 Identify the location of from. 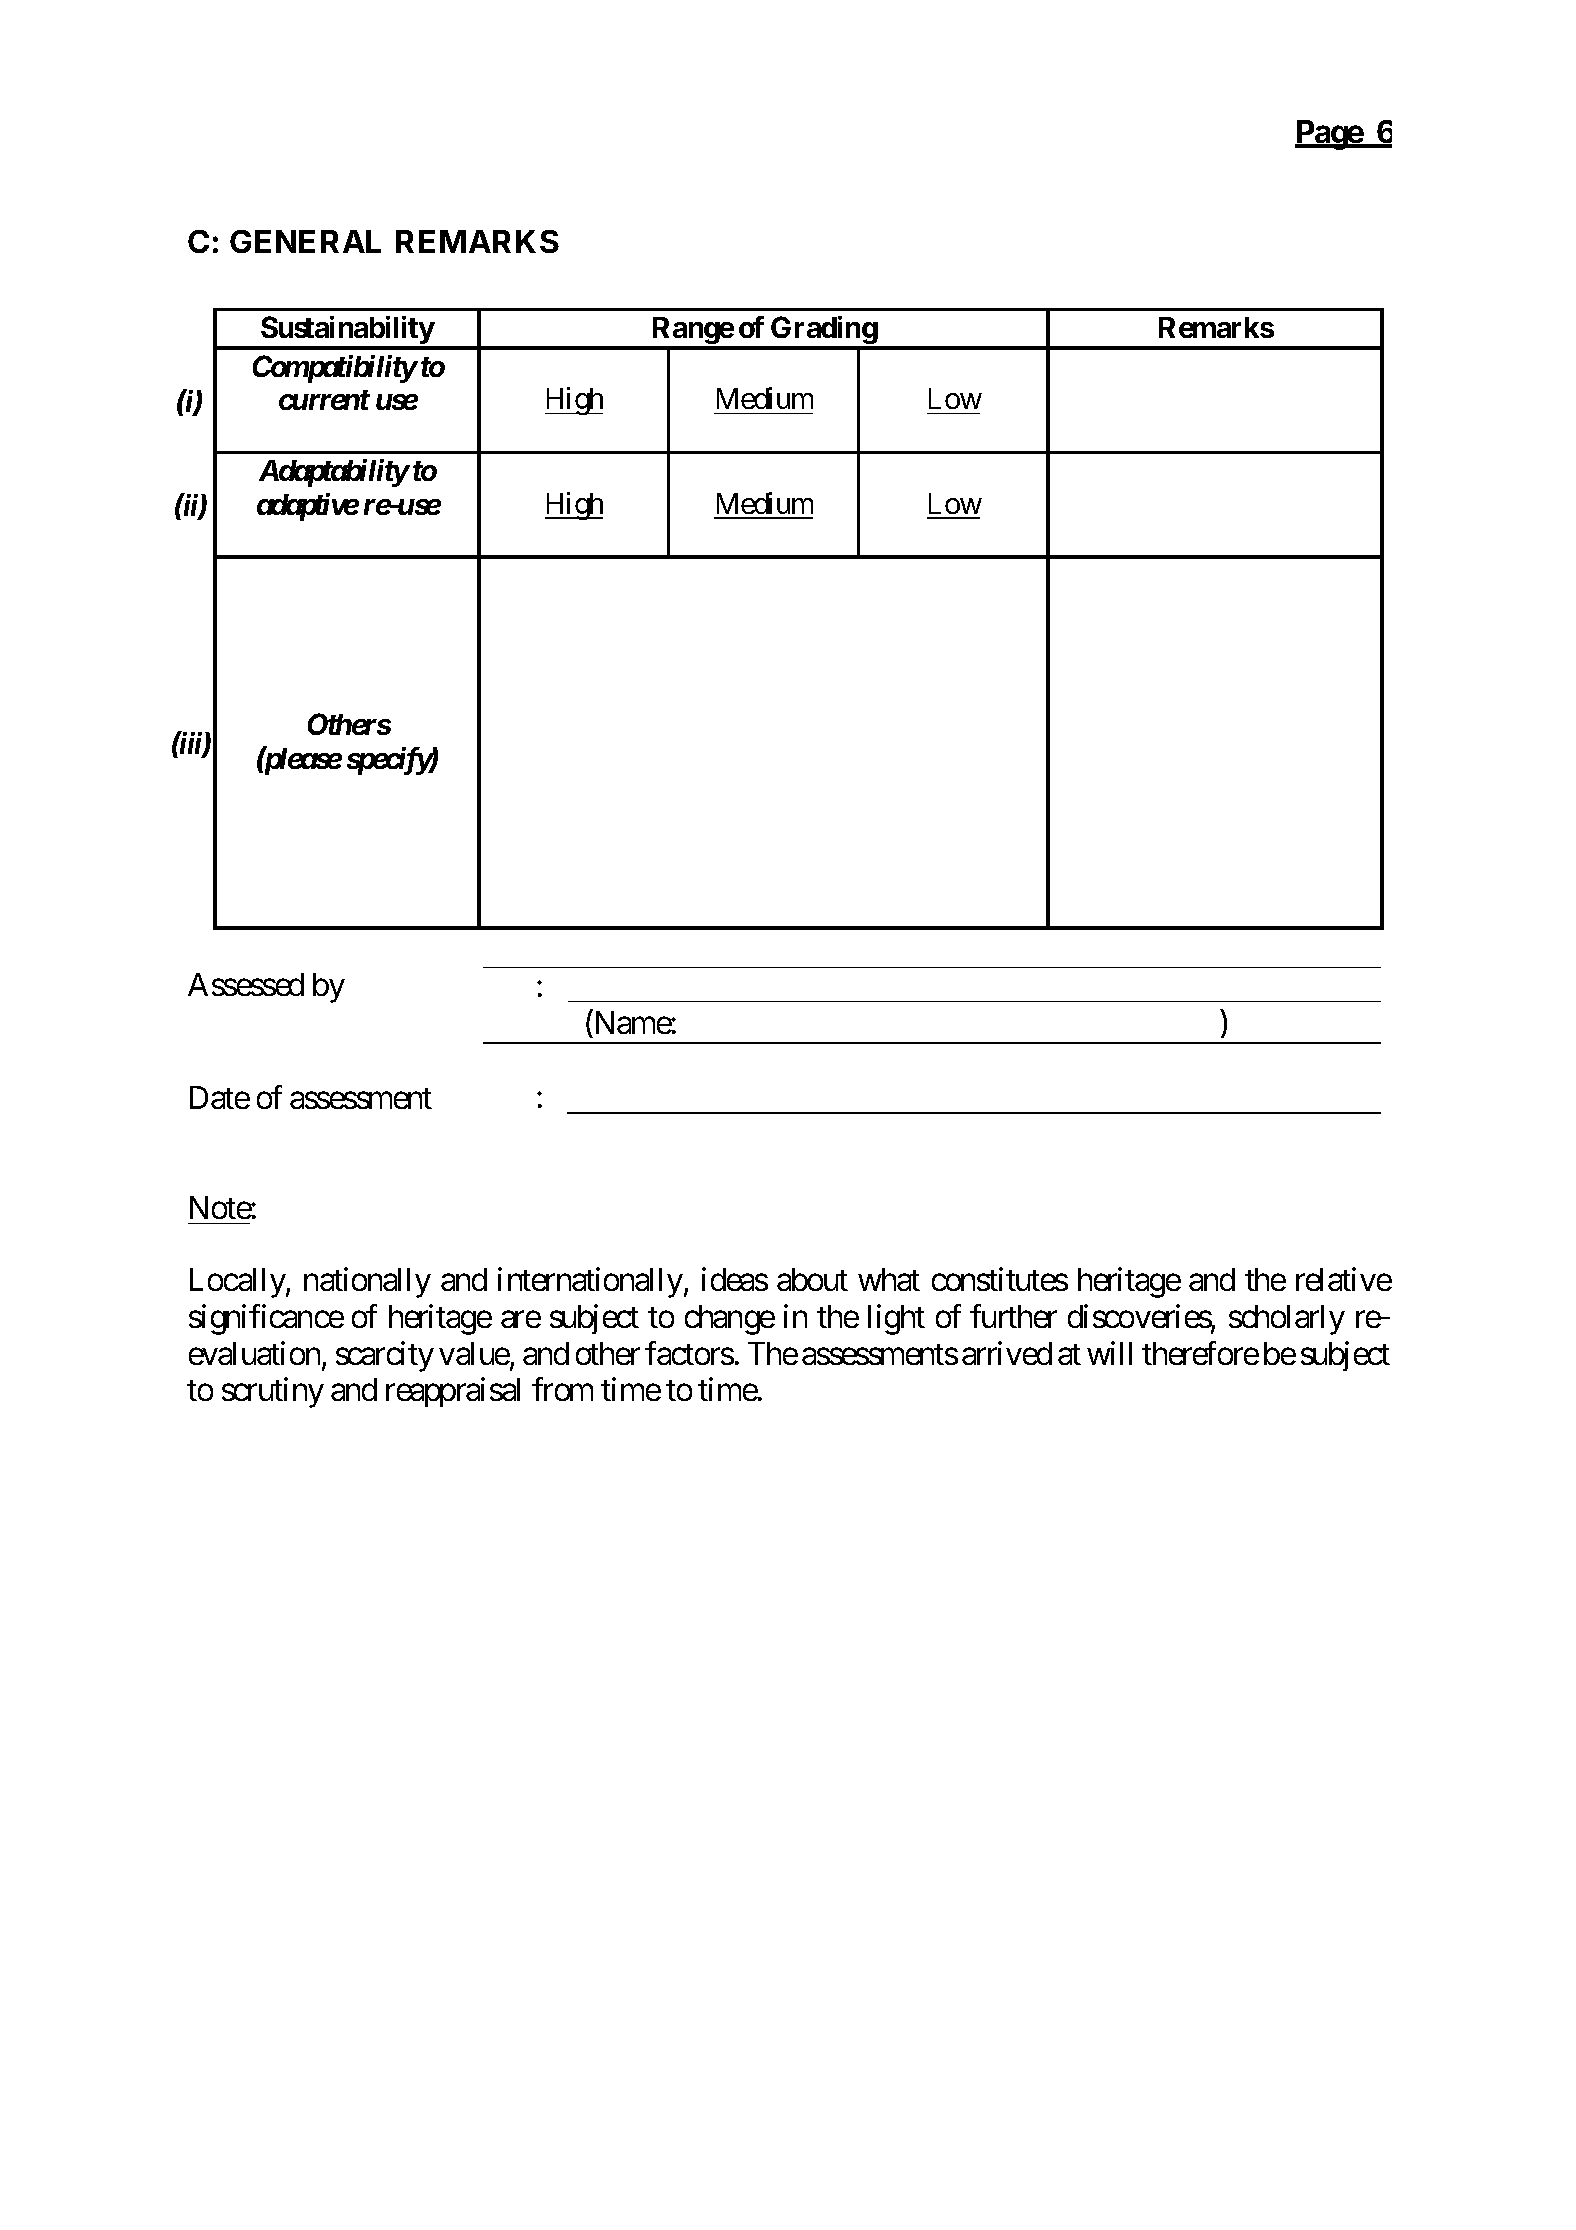
(562, 1389).
